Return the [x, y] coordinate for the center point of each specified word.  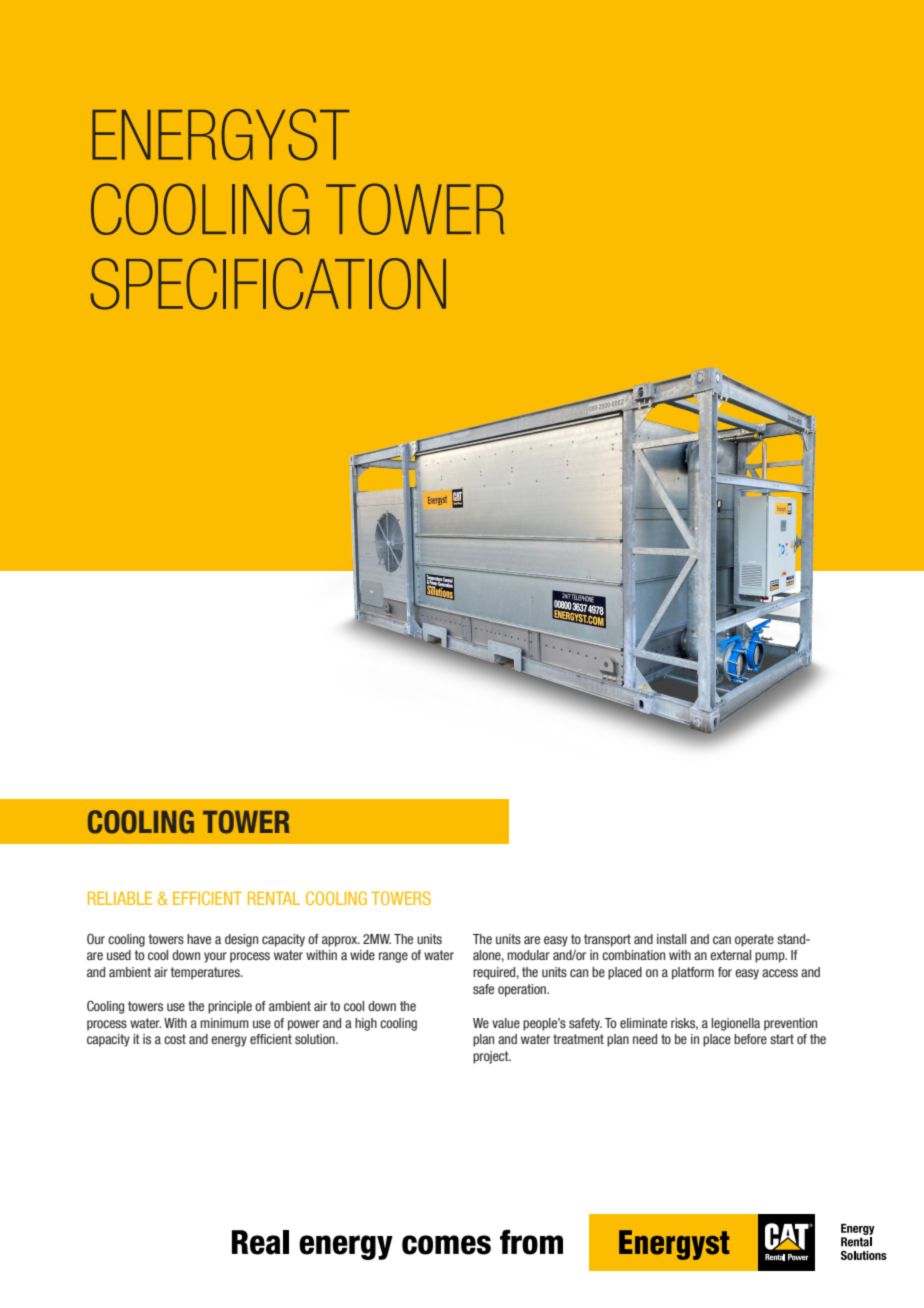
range [393, 957]
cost [175, 1039]
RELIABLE [120, 898]
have [199, 939]
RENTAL [274, 898]
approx [340, 941]
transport [607, 940]
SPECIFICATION [268, 284]
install [671, 939]
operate [754, 940]
